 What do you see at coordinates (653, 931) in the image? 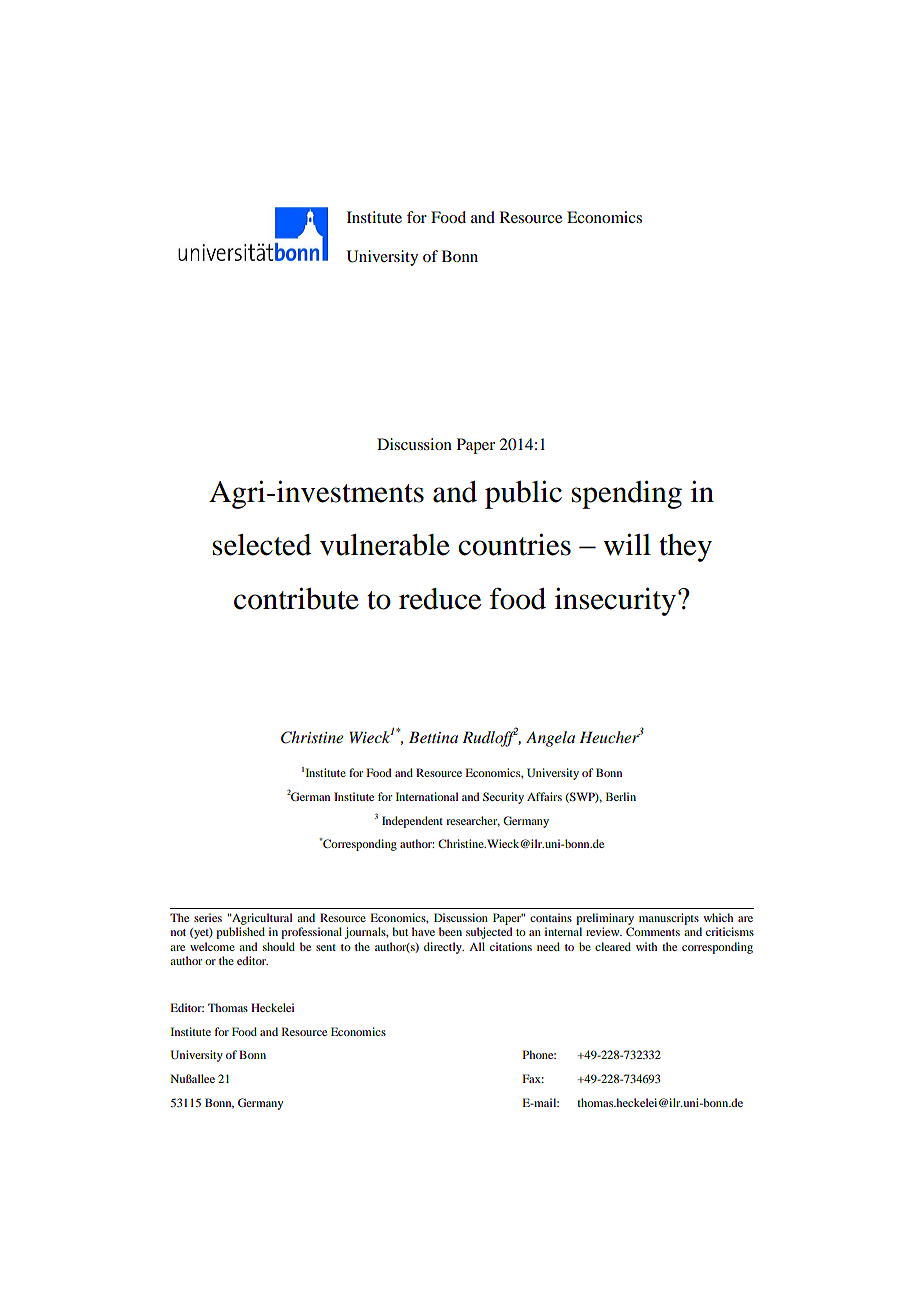
I see `Comments` at bounding box center [653, 931].
